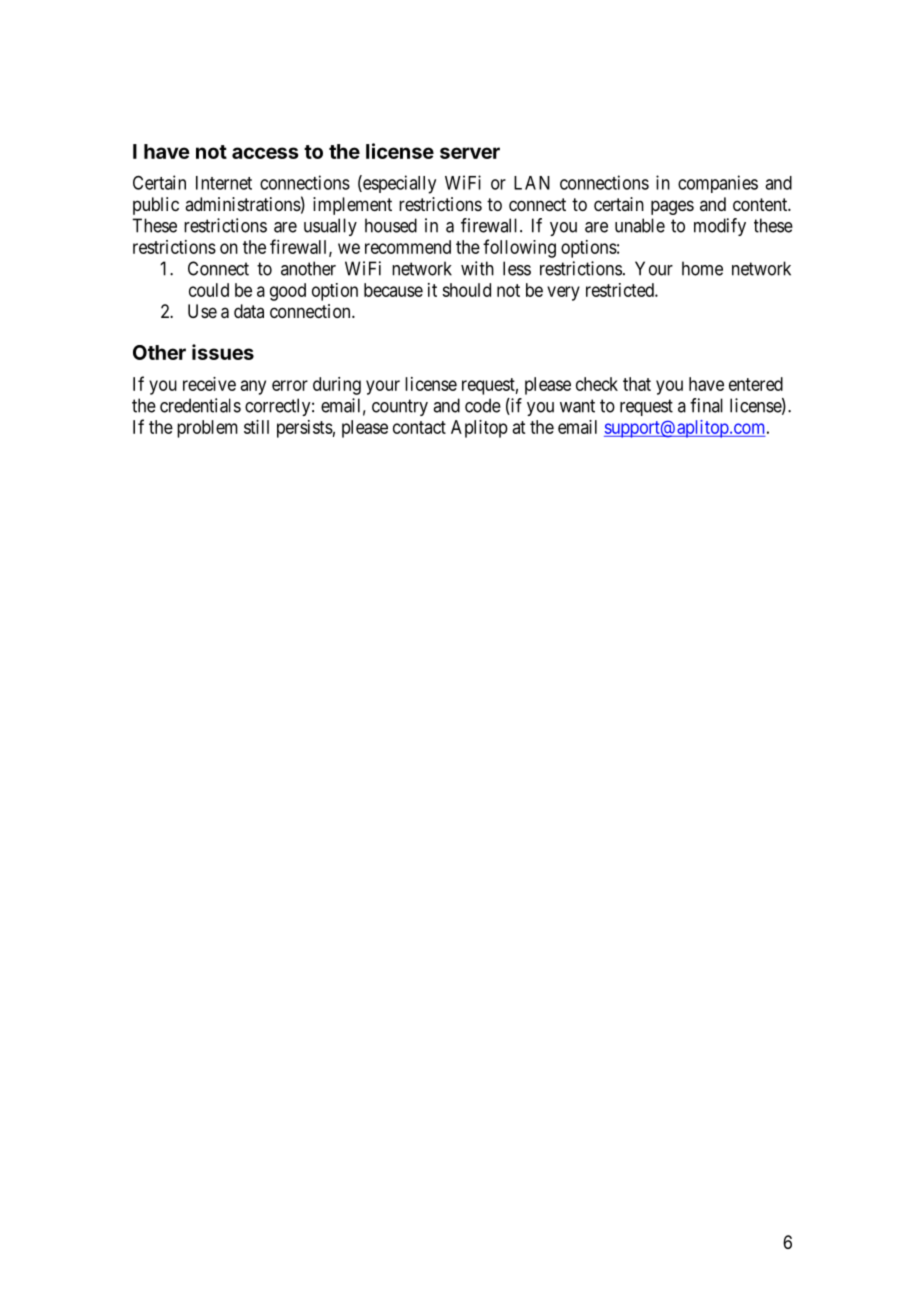 The height and width of the document is (1308, 924). What do you see at coordinates (223, 352) in the document?
I see `issues` at bounding box center [223, 352].
